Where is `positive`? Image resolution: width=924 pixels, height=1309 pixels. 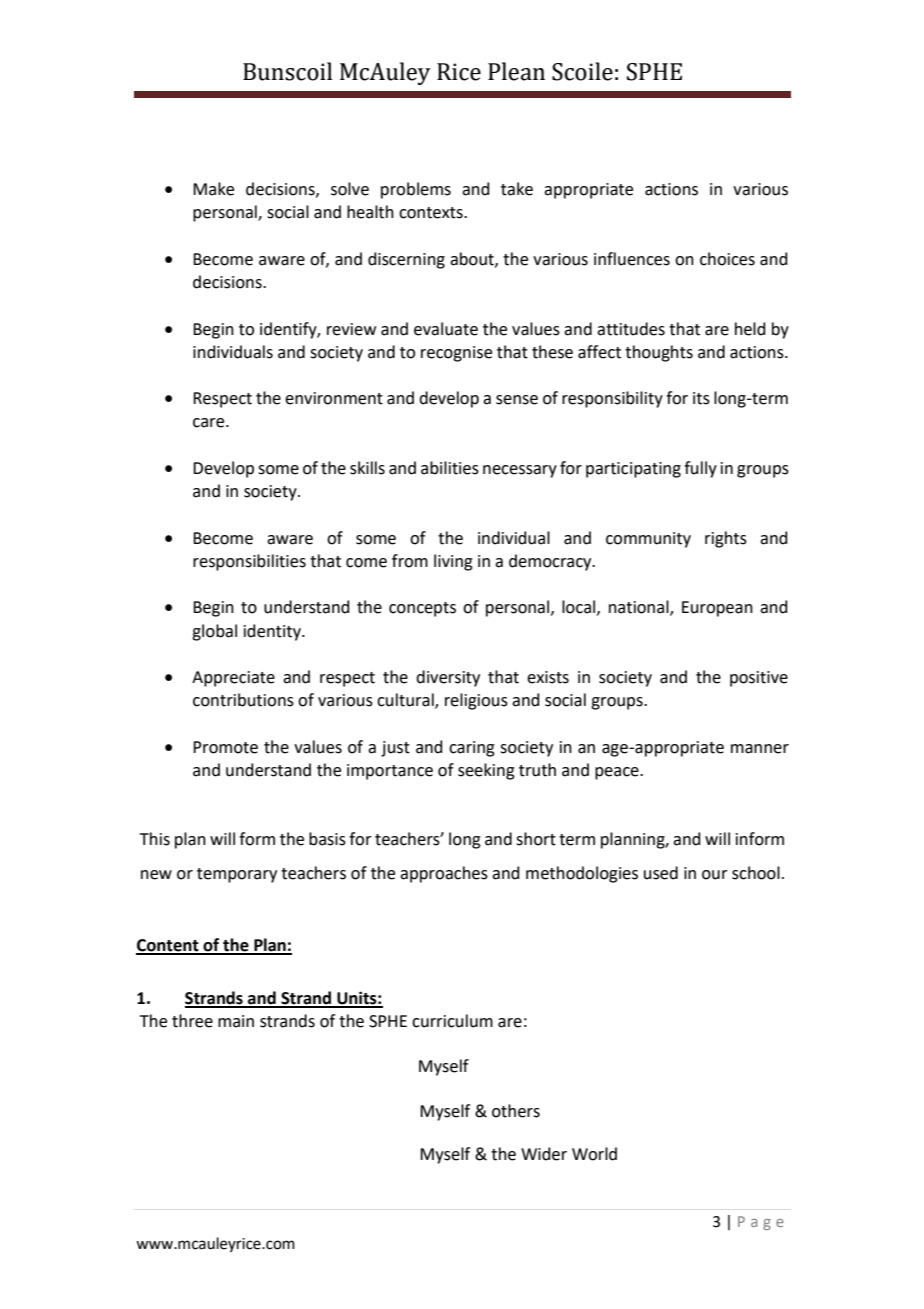 positive is located at coordinates (759, 679).
